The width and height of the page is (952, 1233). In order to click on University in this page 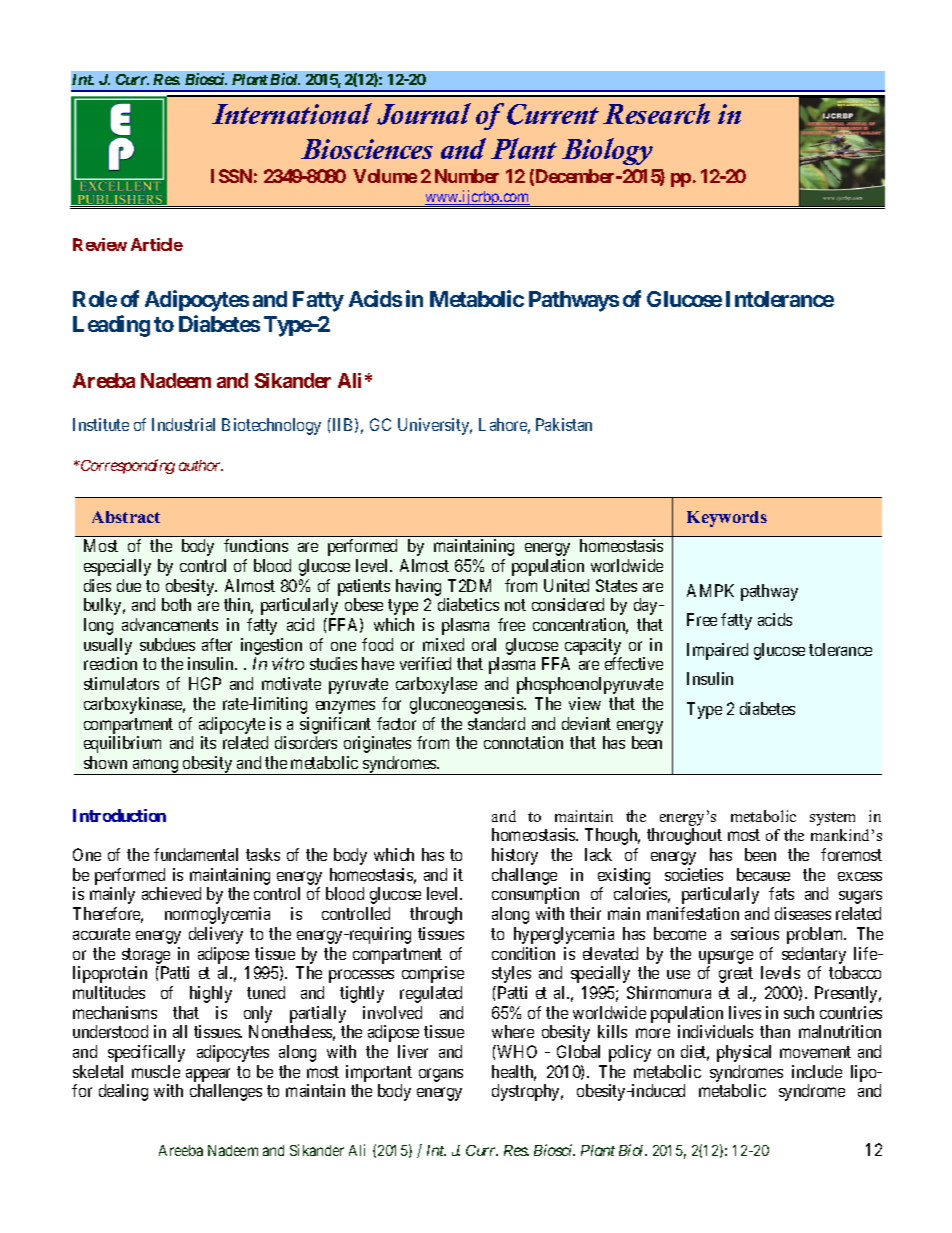, I will do `click(435, 426)`.
